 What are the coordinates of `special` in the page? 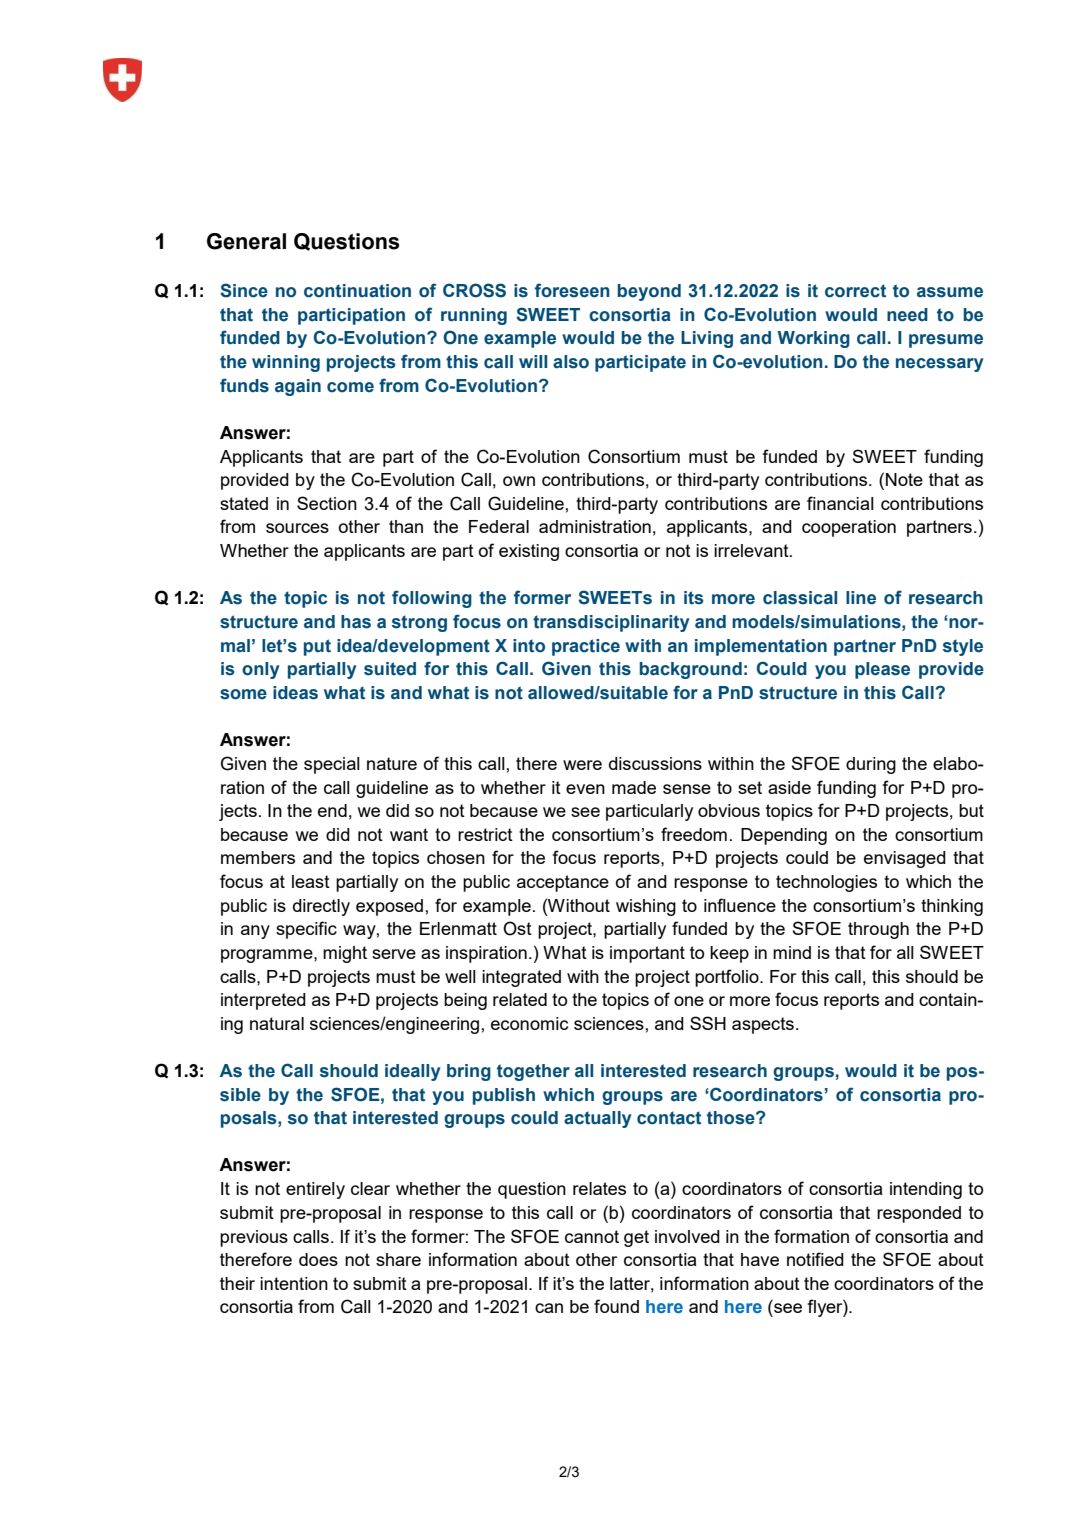 It's located at (332, 765).
